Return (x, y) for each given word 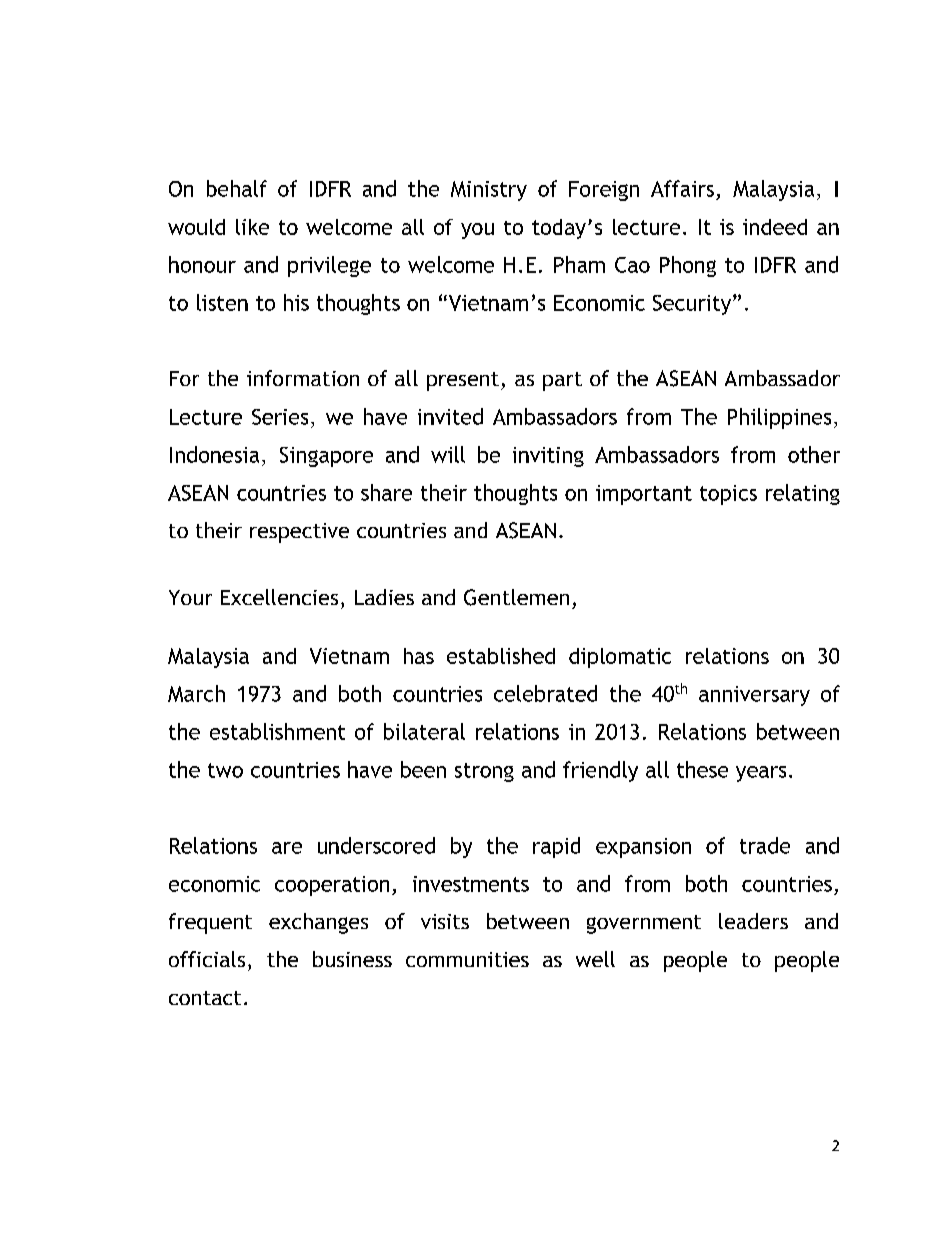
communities (467, 959)
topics (728, 495)
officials (207, 959)
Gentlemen (516, 597)
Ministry (489, 191)
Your (190, 597)
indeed (775, 227)
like (252, 227)
